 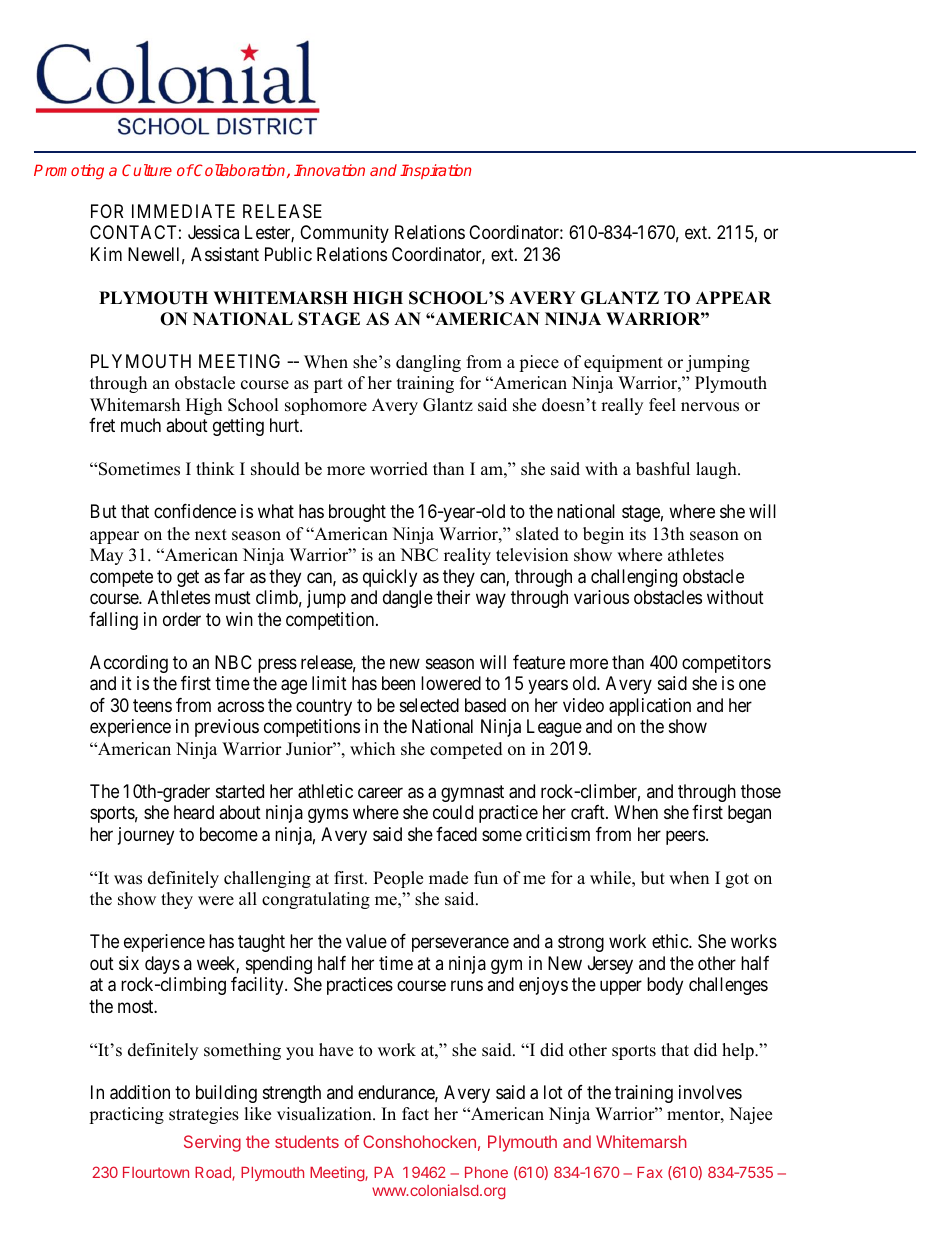 I want to click on practicing, so click(x=126, y=1115).
